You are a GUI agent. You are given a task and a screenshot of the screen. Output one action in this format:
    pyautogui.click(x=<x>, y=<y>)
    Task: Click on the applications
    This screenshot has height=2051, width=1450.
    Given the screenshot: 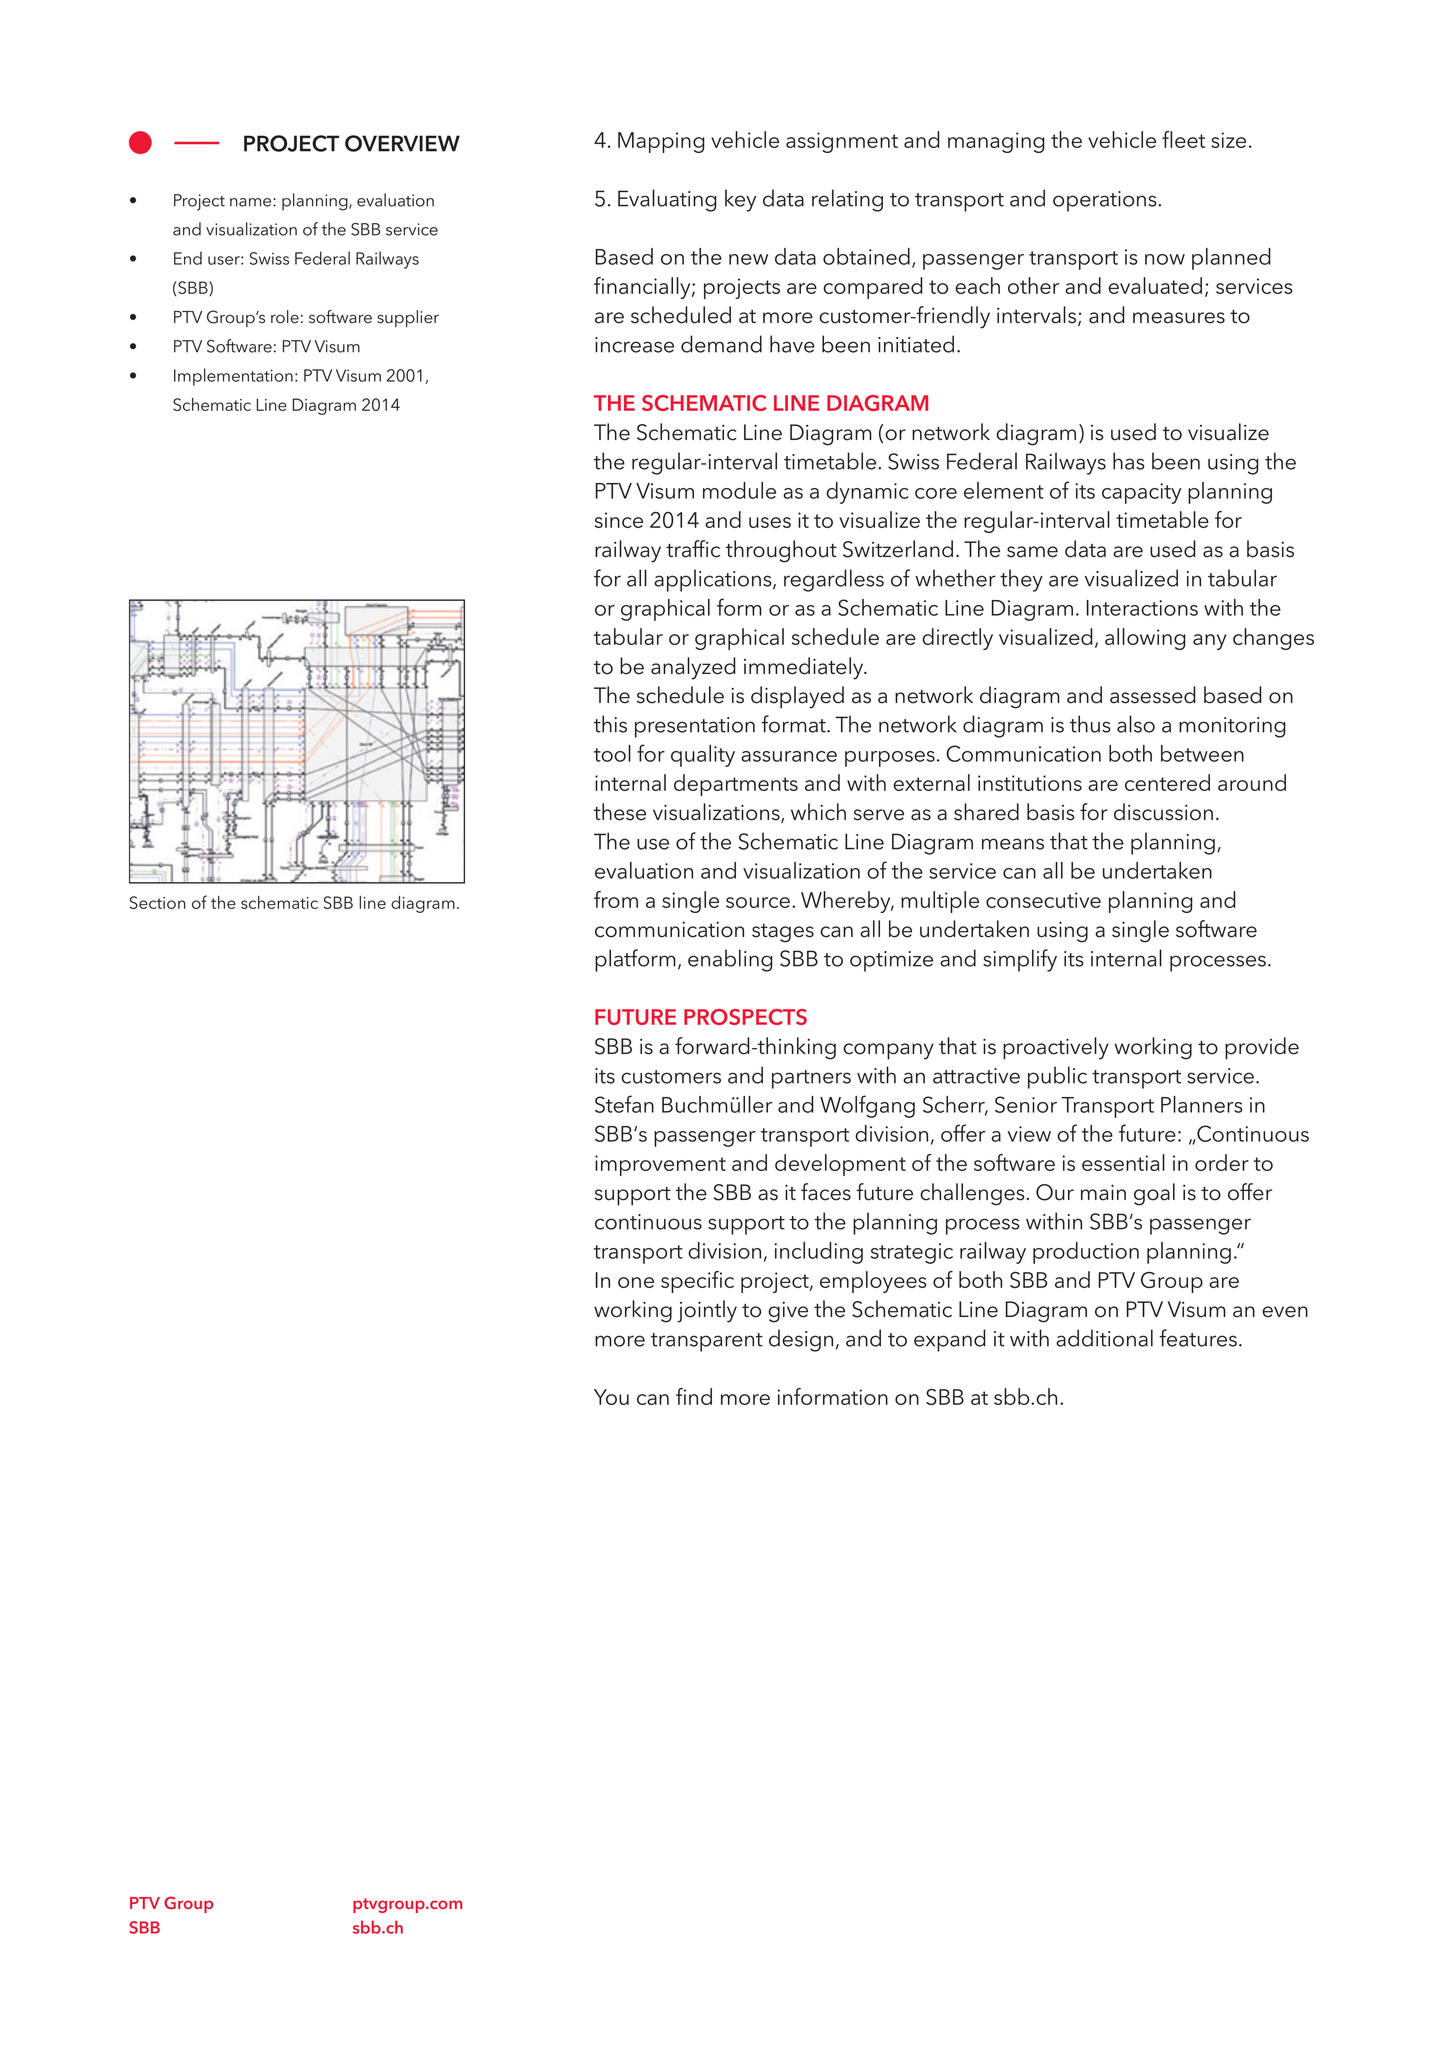 What is the action you would take?
    pyautogui.click(x=714, y=580)
